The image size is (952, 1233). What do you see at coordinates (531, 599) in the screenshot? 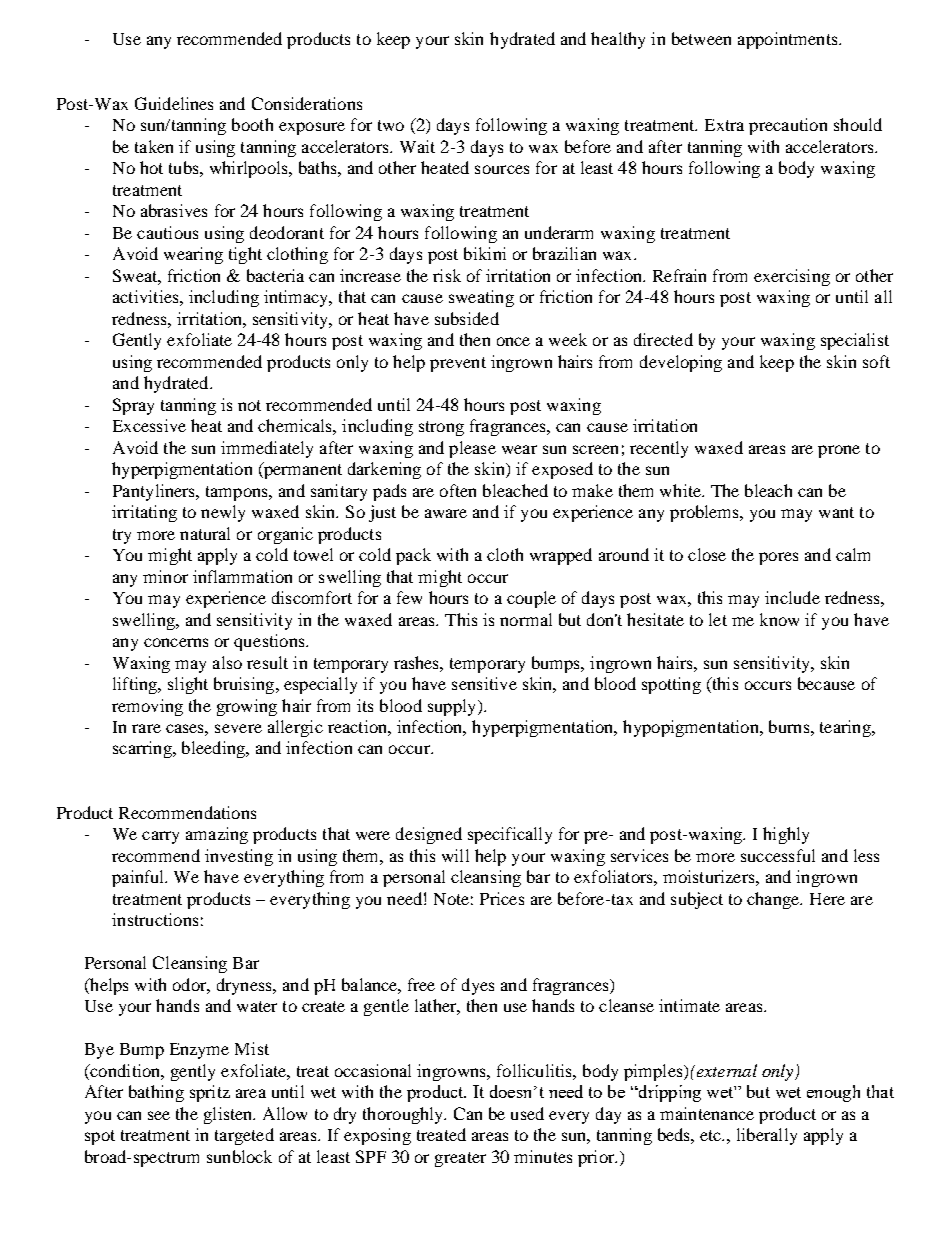
I see `couple` at bounding box center [531, 599].
